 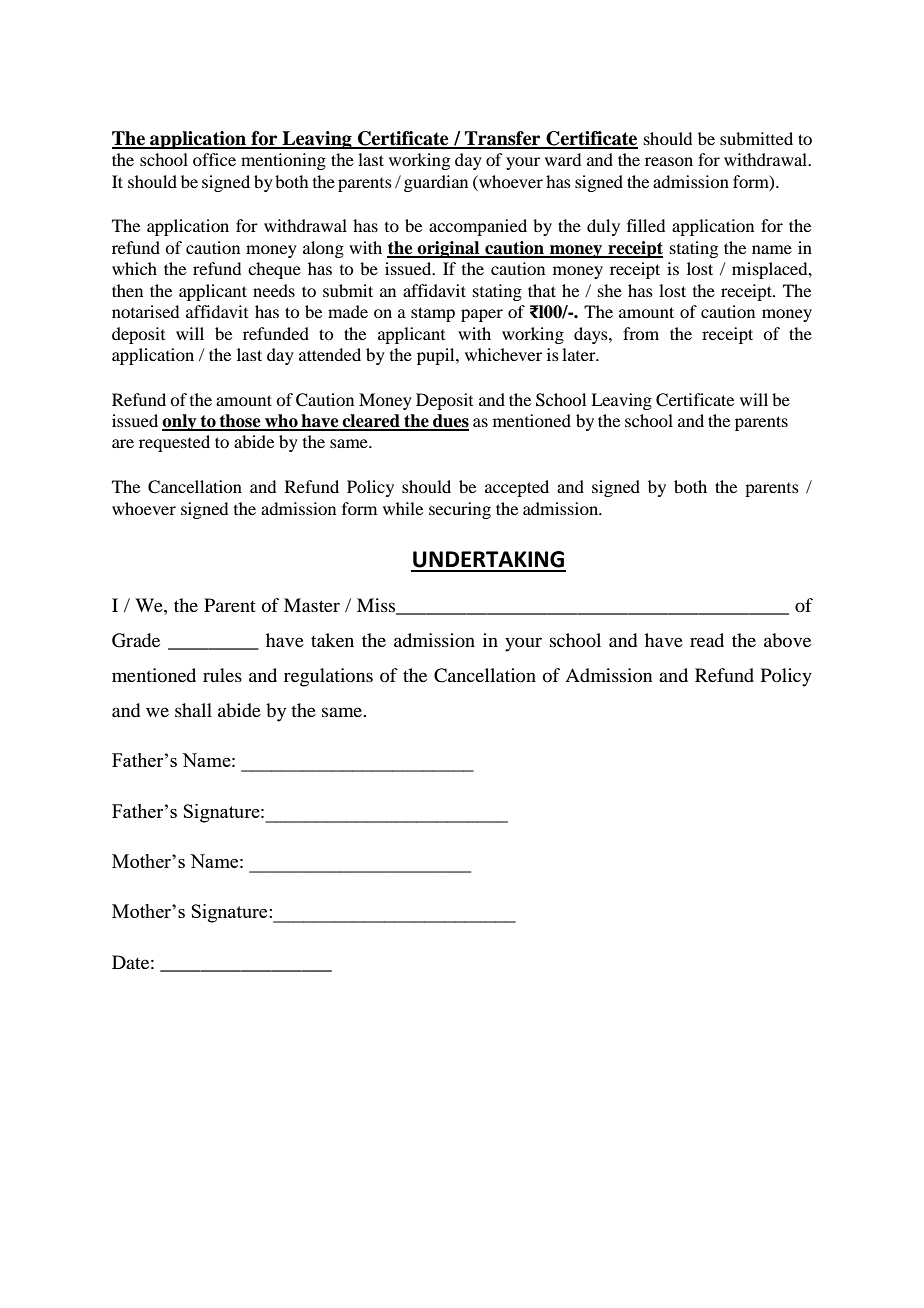 What do you see at coordinates (482, 315) in the document?
I see `paper` at bounding box center [482, 315].
